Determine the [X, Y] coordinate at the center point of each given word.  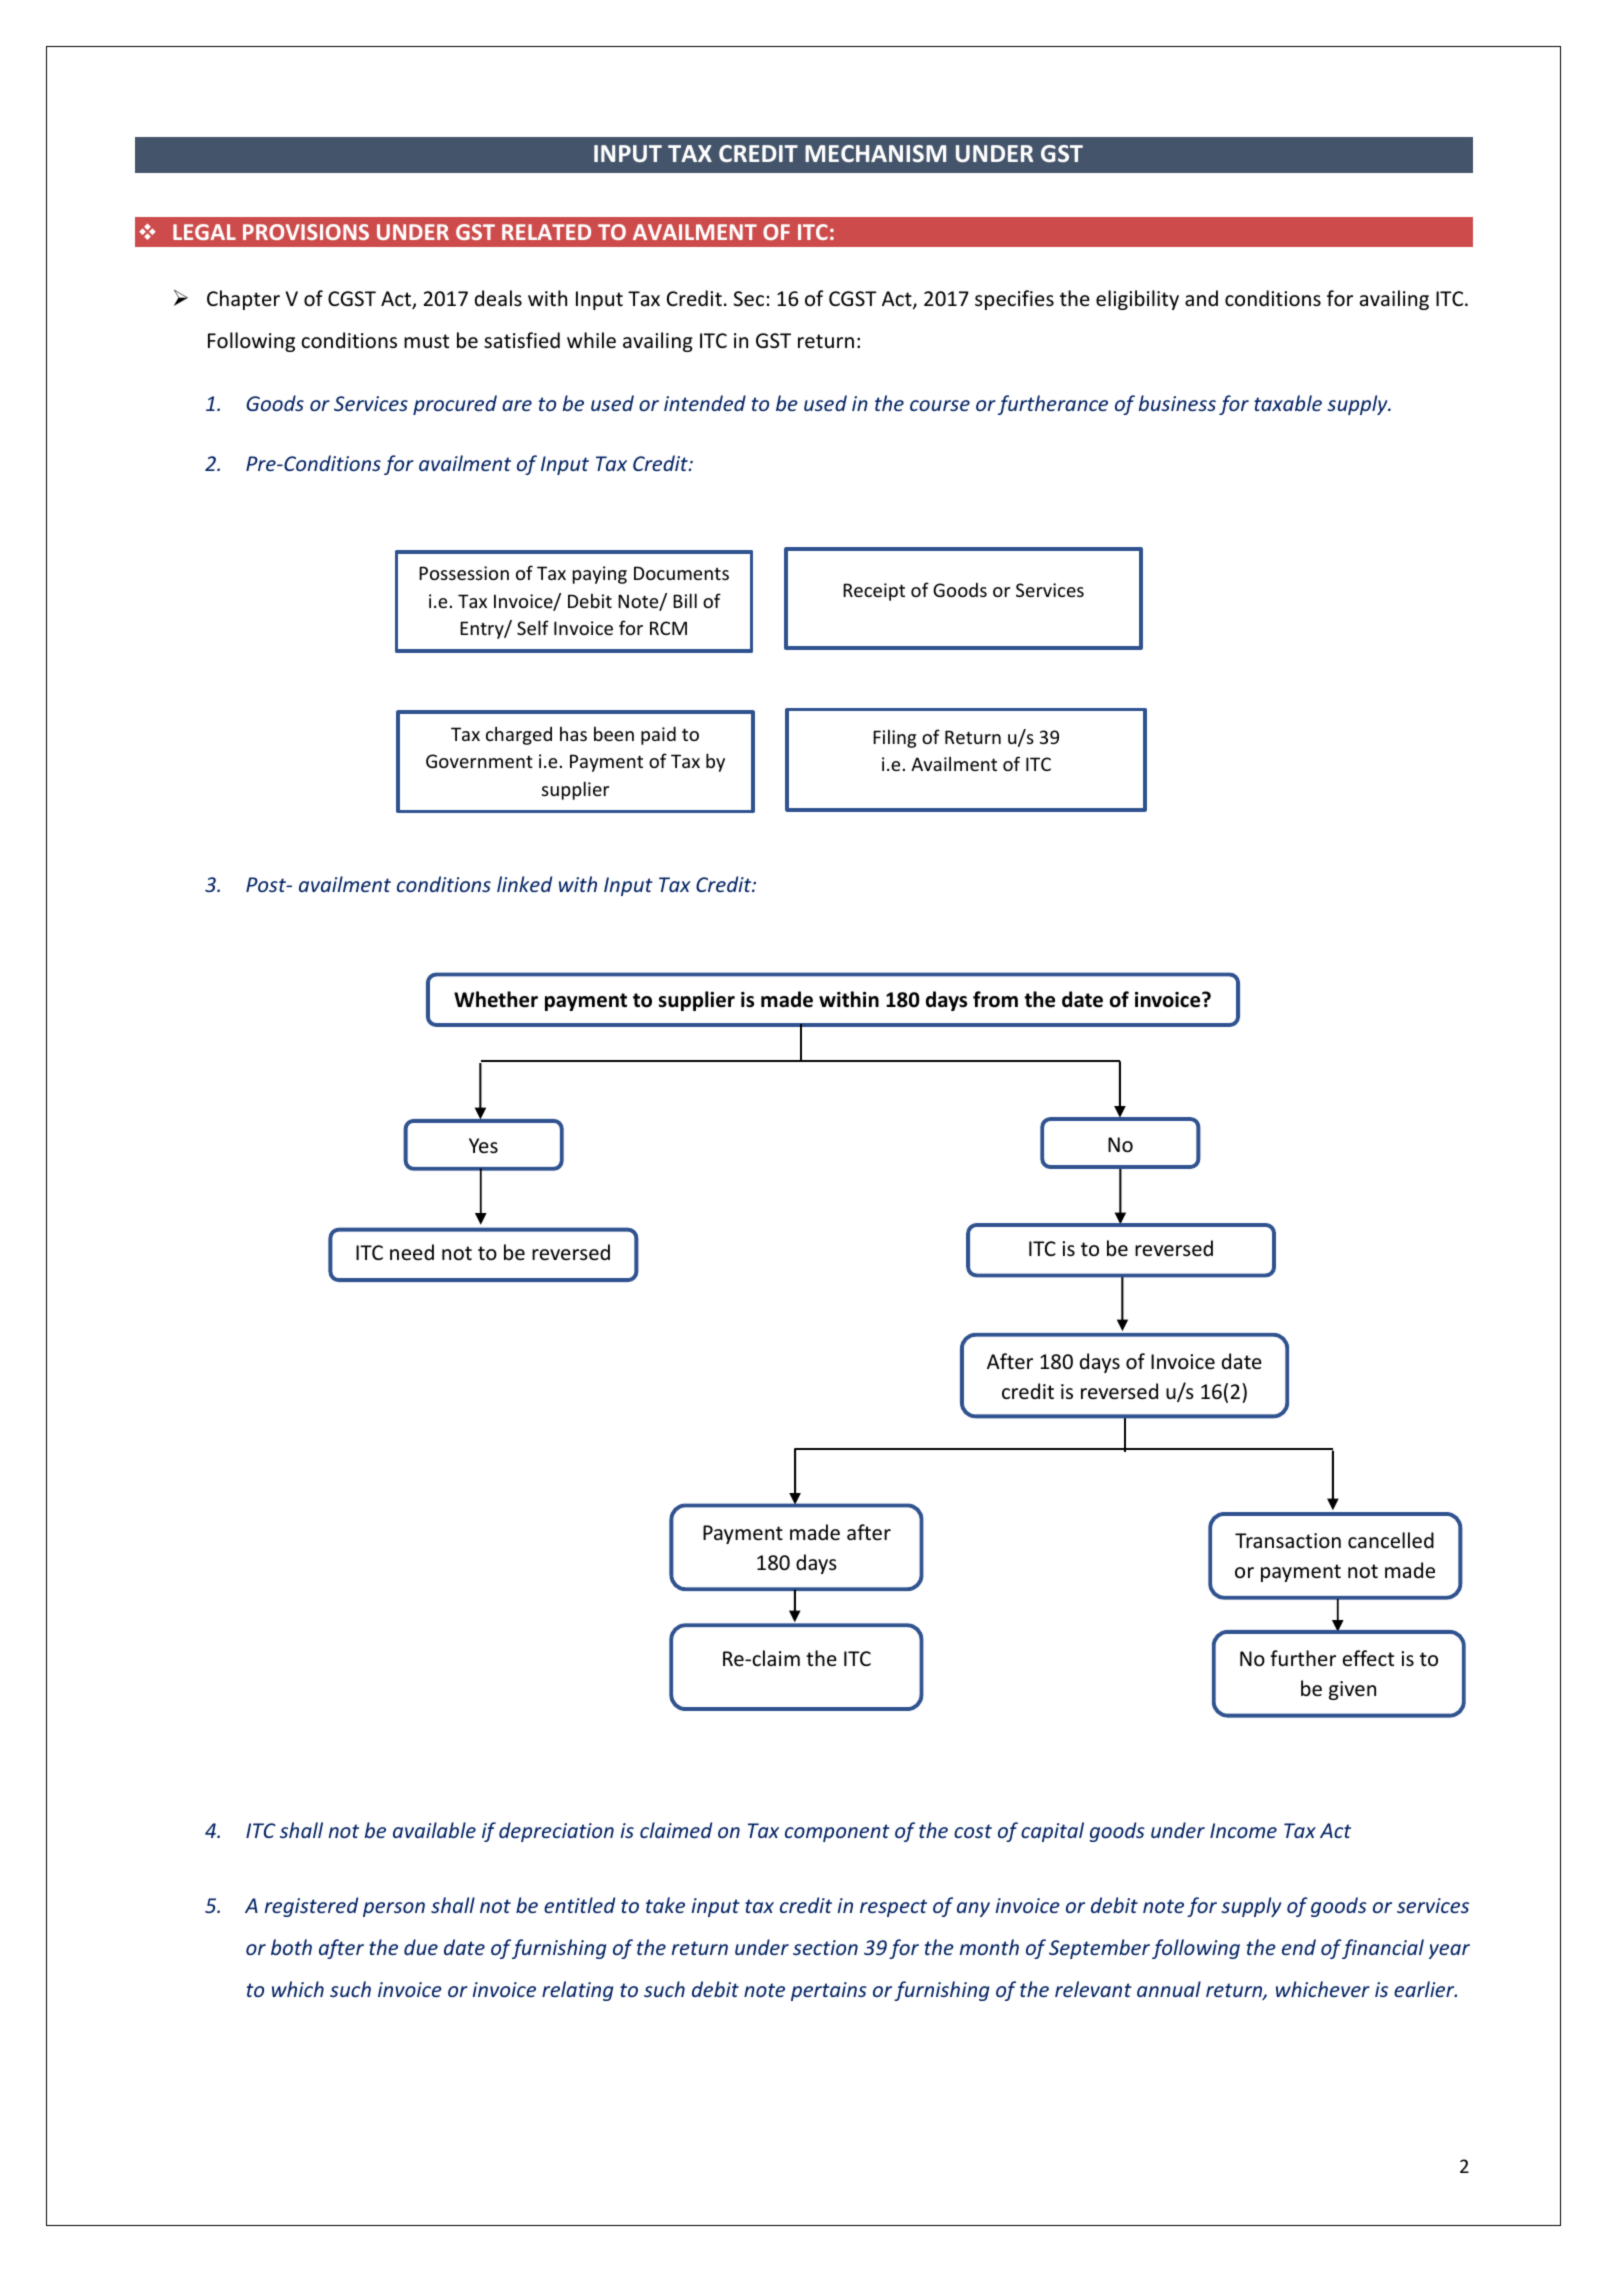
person [394, 1909]
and [1201, 298]
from [995, 999]
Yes [483, 1146]
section [825, 1947]
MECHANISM [875, 153]
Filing [894, 738]
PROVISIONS [306, 232]
